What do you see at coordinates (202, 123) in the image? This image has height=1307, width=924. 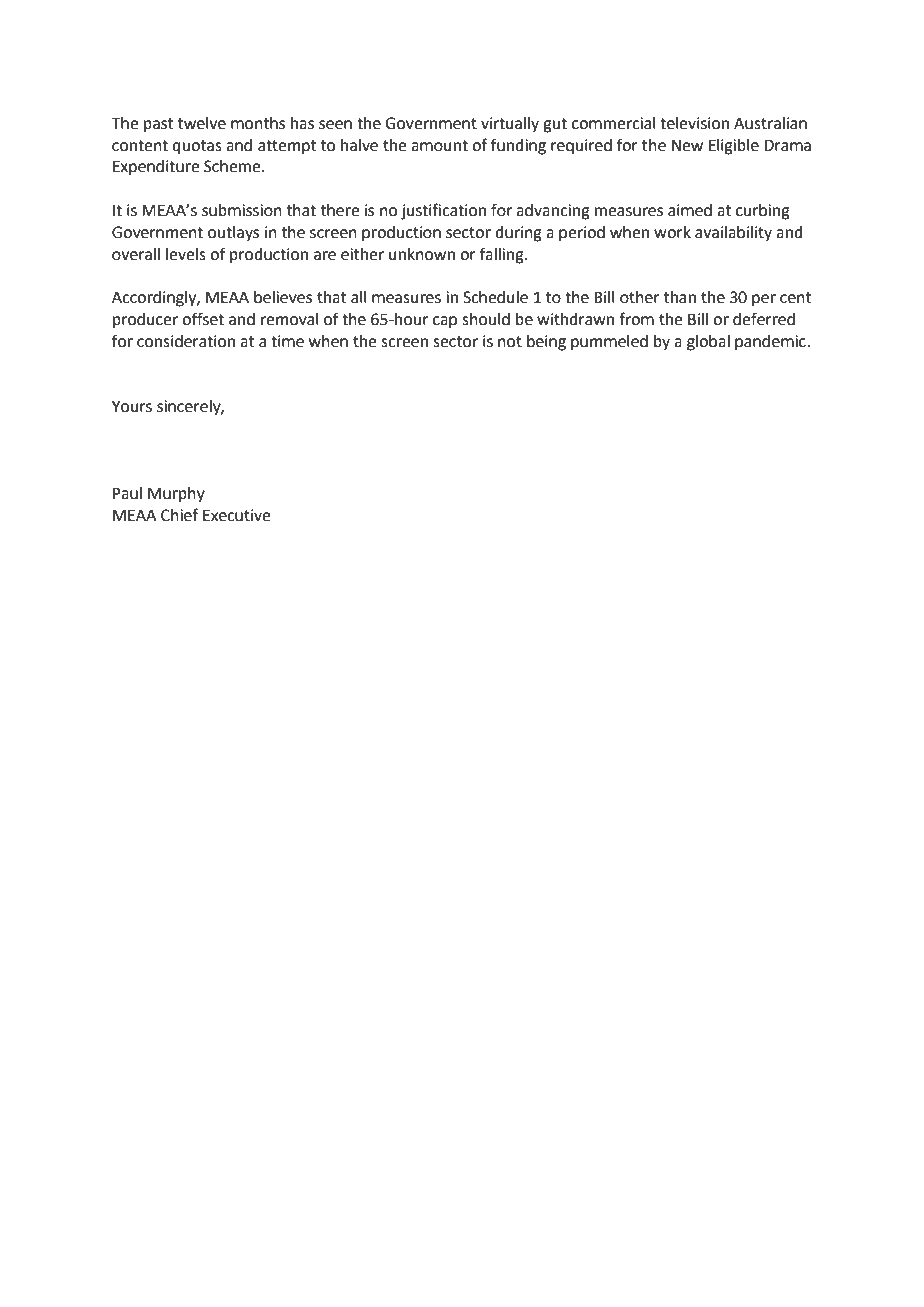 I see `twelve` at bounding box center [202, 123].
